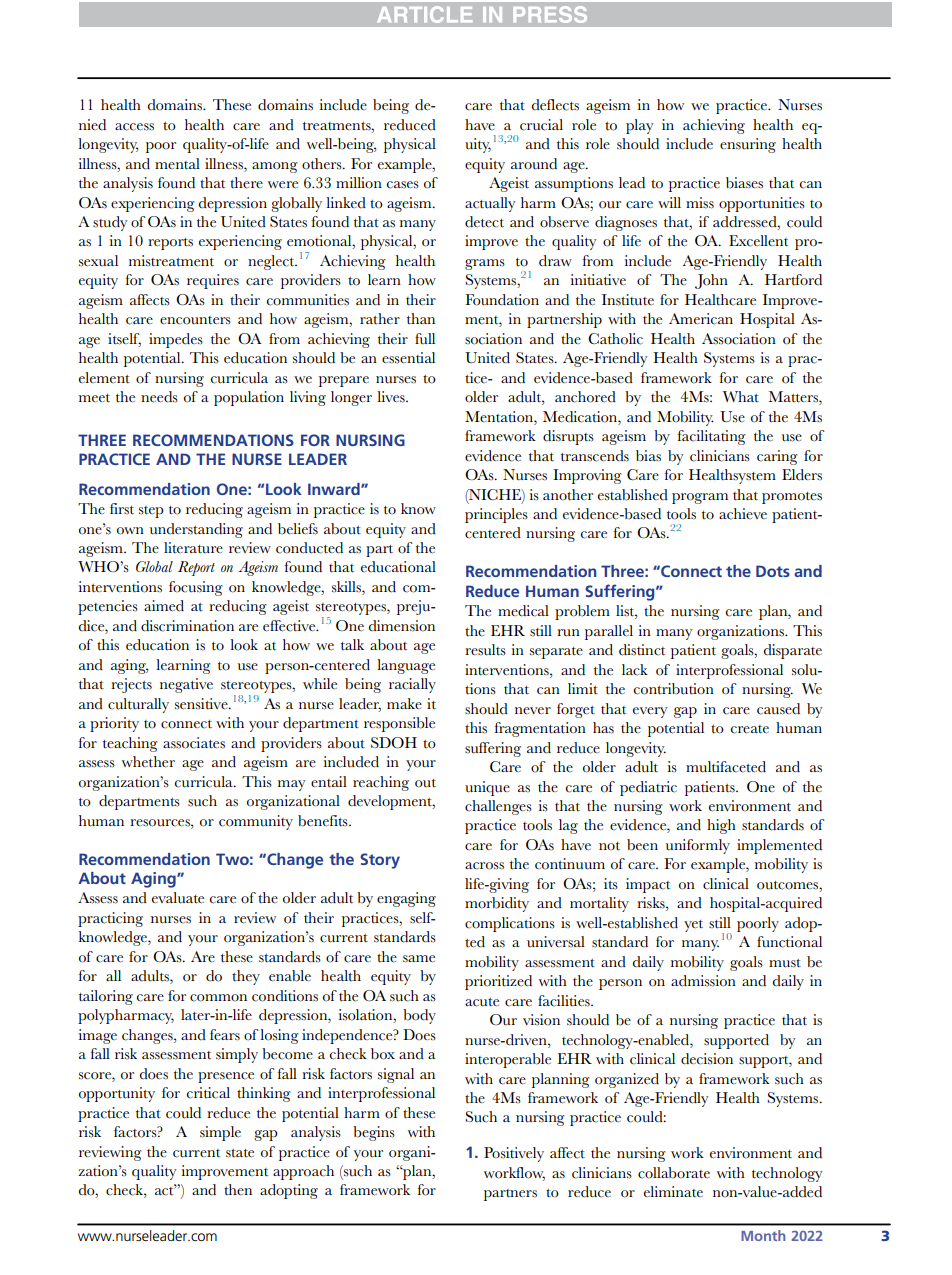 This image has width=952, height=1275. I want to click on across, so click(484, 866).
